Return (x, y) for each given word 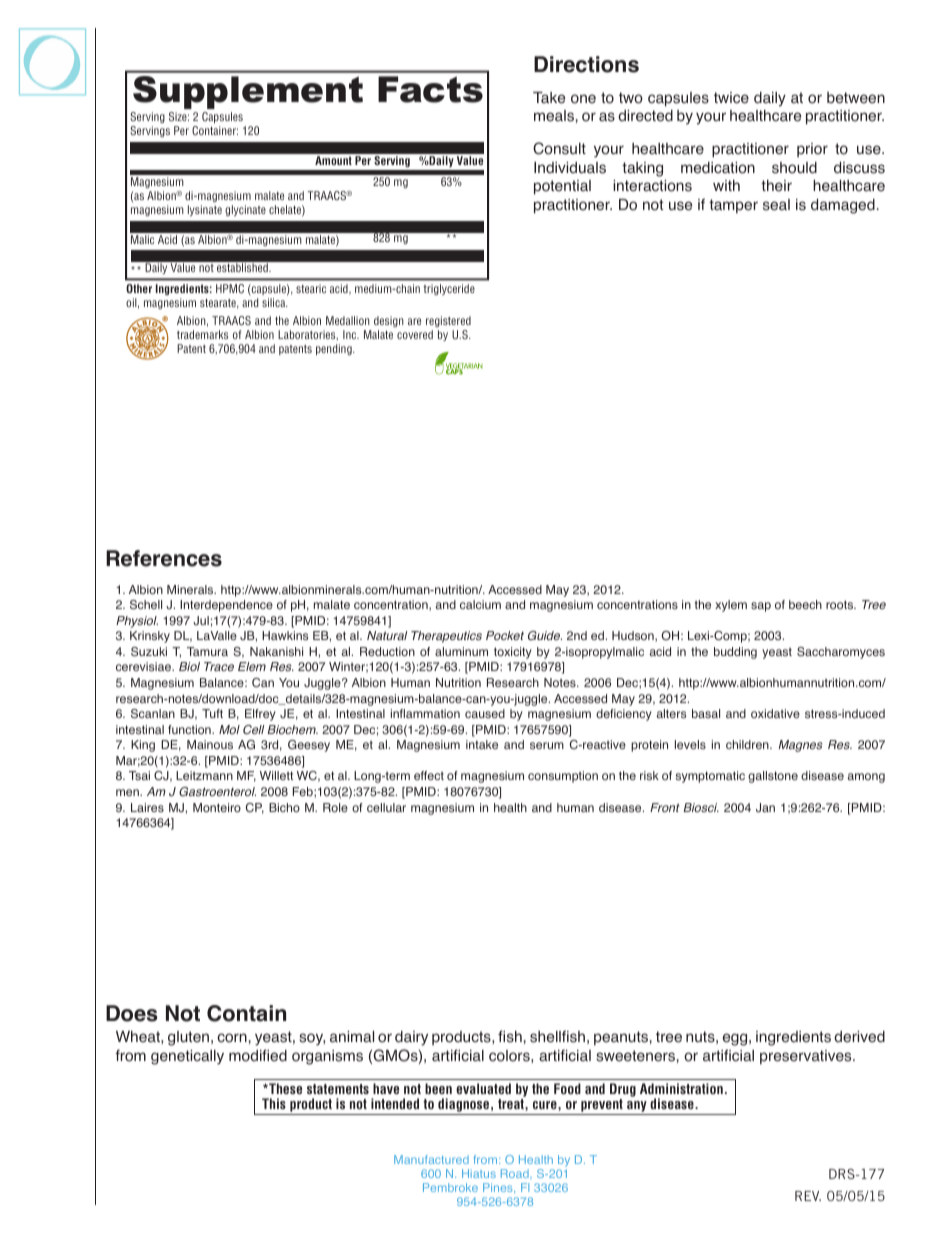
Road (516, 1173)
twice (731, 98)
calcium (480, 604)
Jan (765, 808)
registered (448, 321)
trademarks (202, 334)
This (274, 1103)
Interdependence (226, 606)
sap (761, 607)
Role (335, 807)
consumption (563, 777)
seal (776, 205)
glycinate (245, 210)
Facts (430, 89)
